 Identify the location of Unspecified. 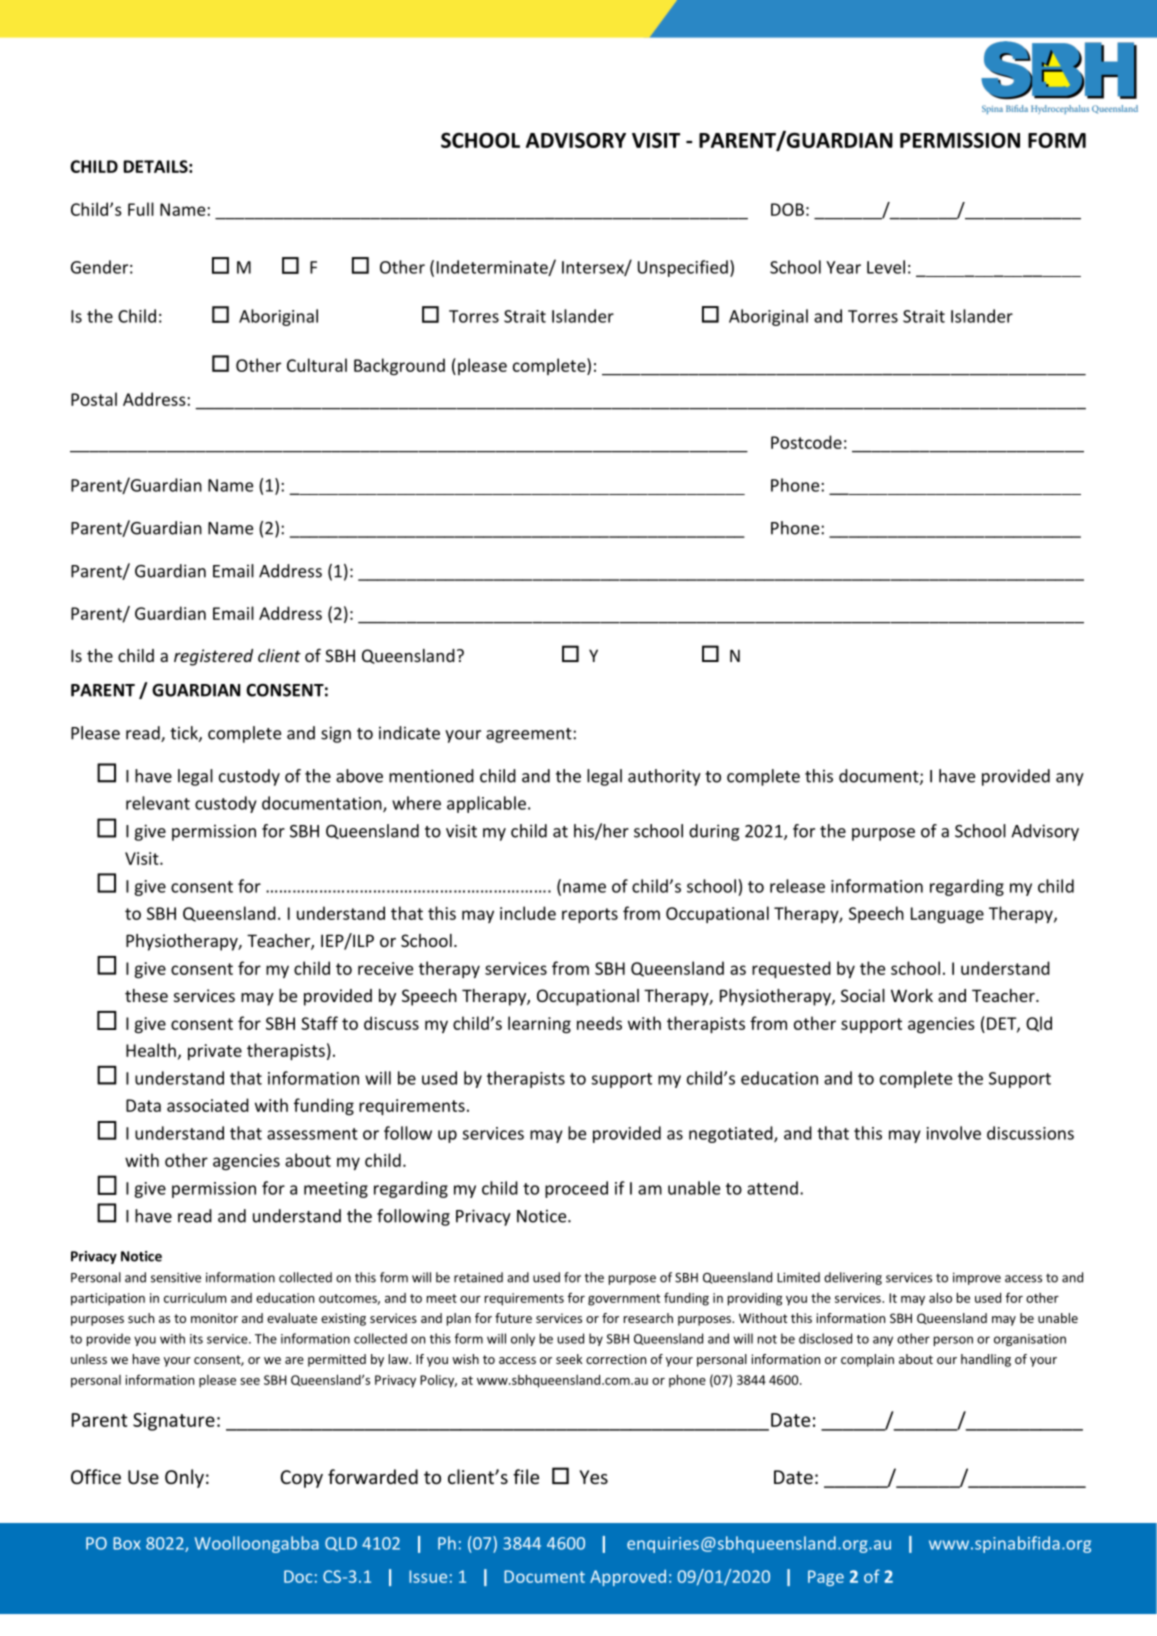
(683, 268).
